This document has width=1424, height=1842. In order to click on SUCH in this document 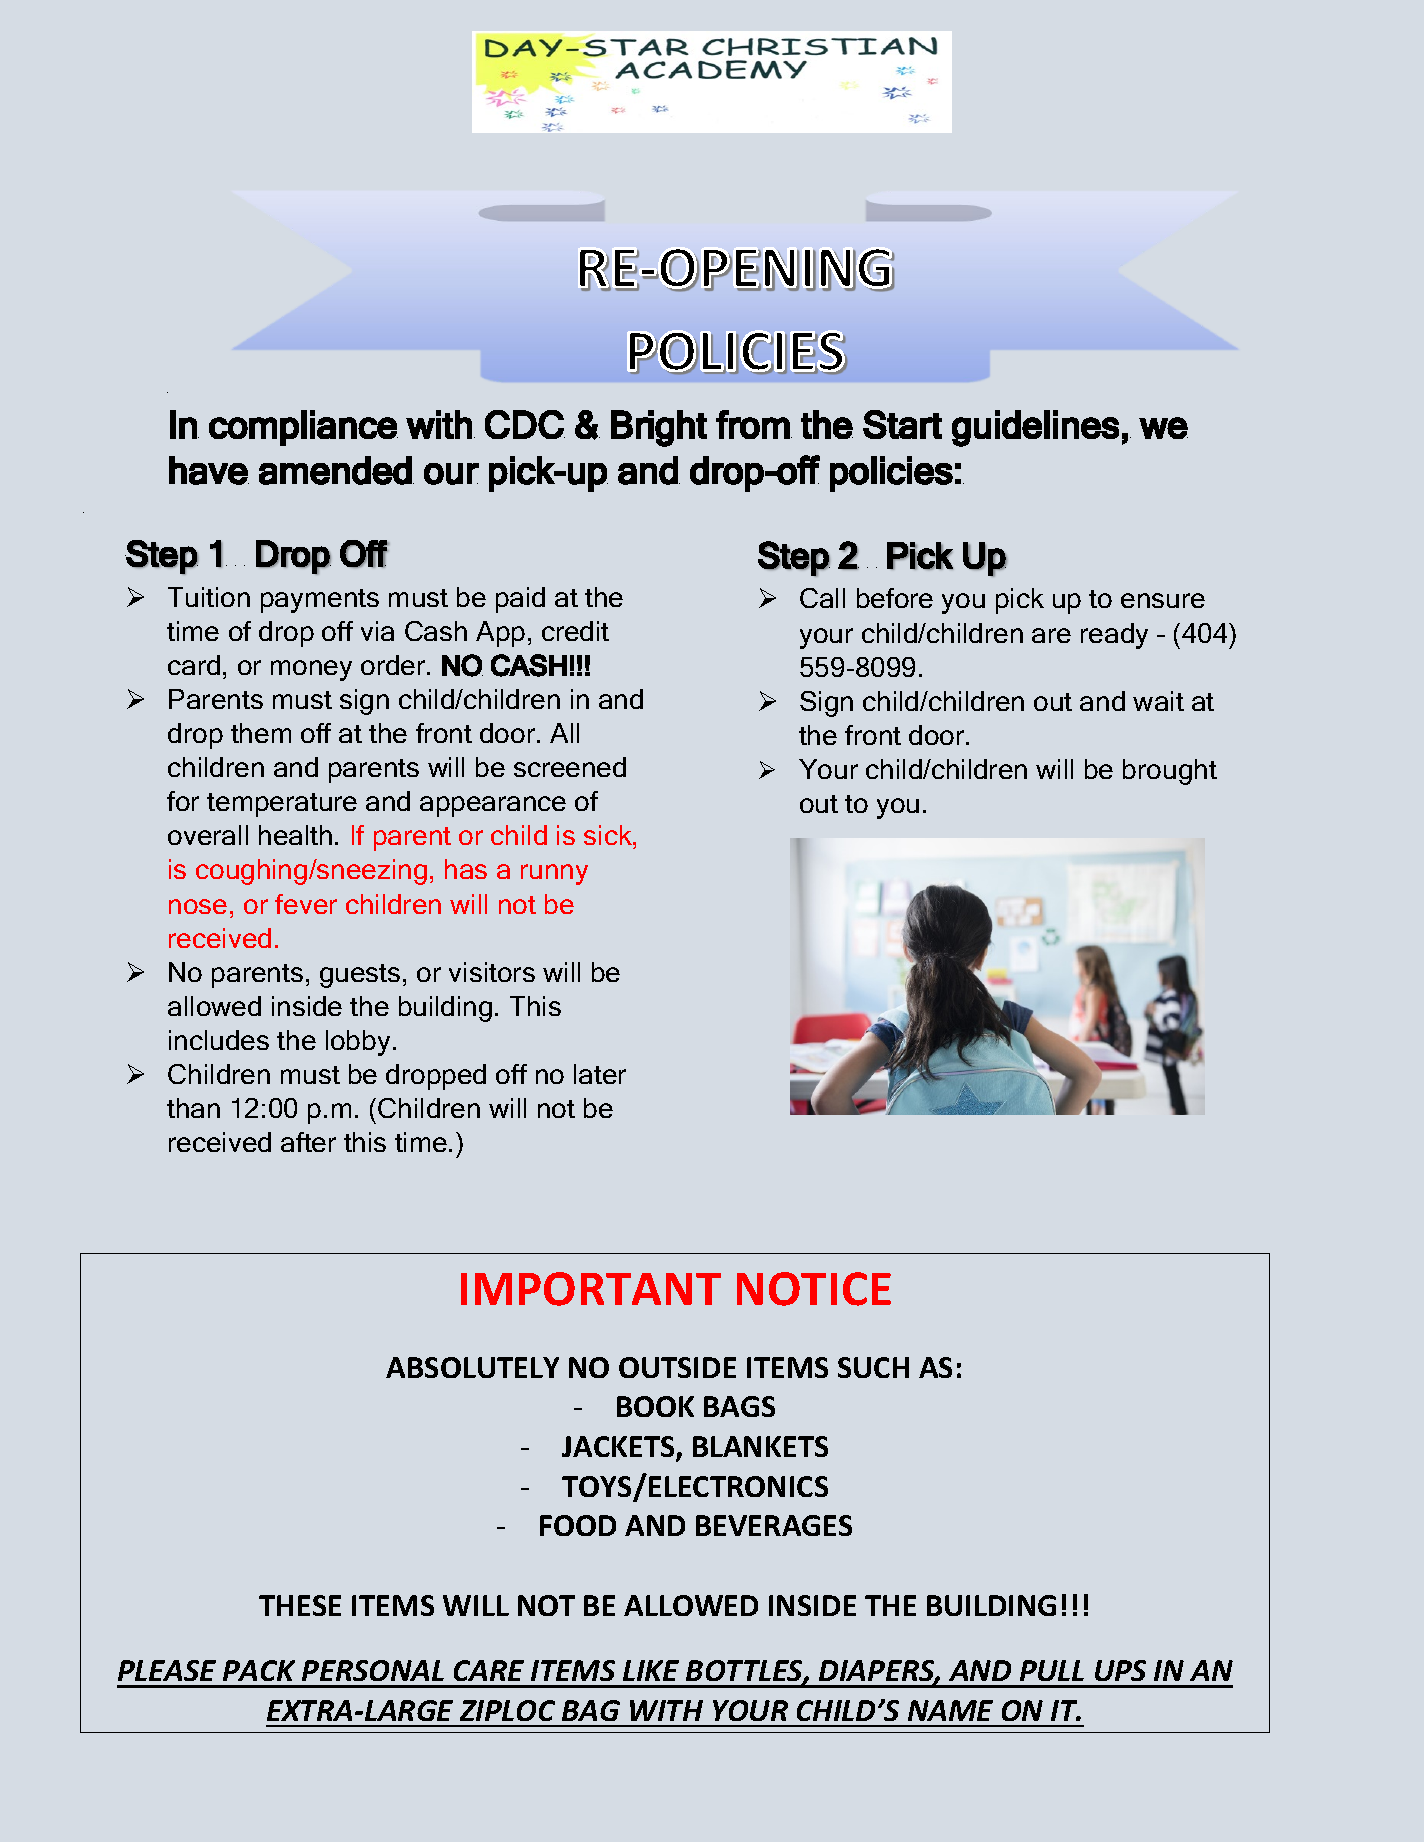, I will do `click(873, 1367)`.
